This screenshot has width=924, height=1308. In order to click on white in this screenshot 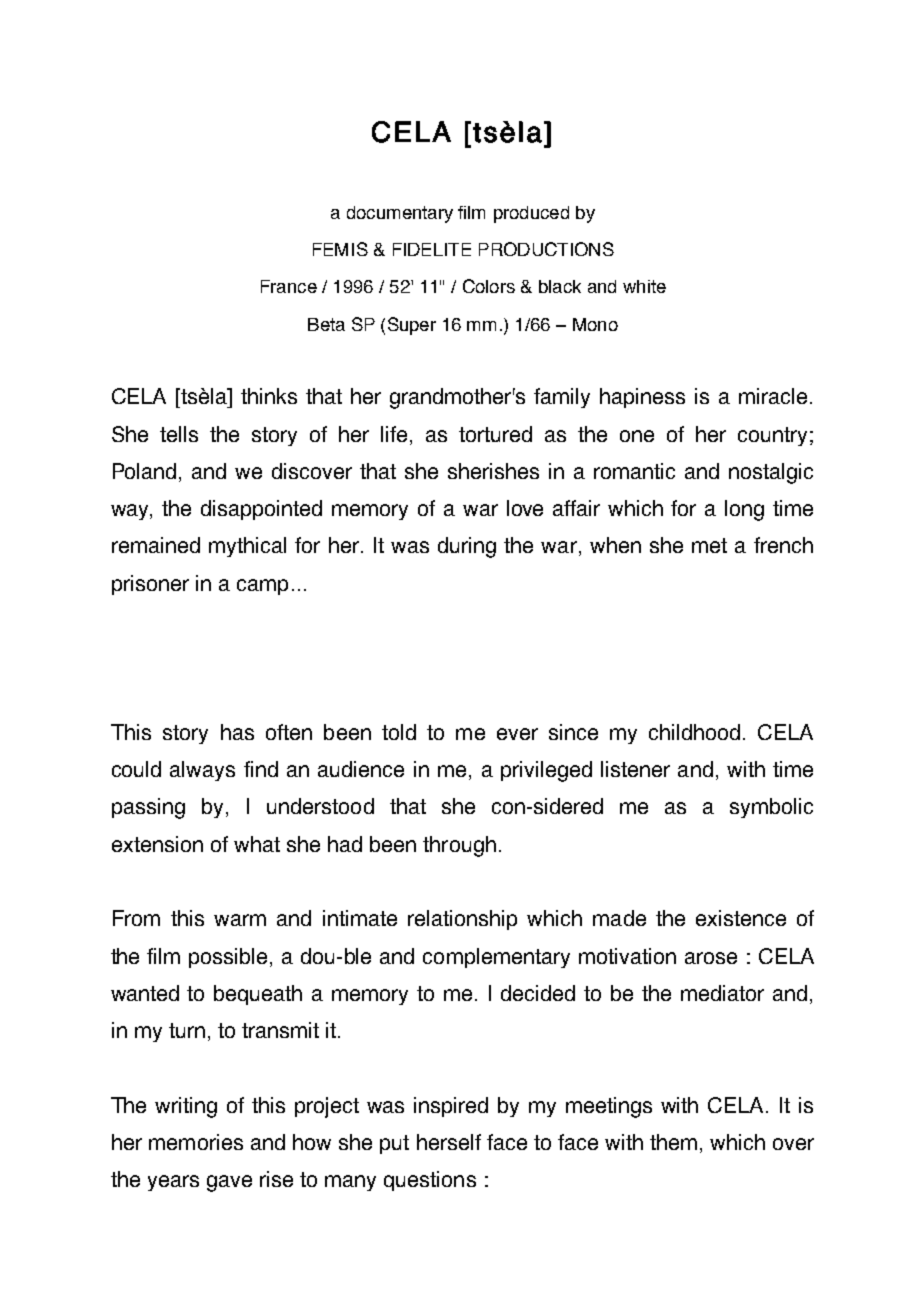, I will do `click(644, 286)`.
